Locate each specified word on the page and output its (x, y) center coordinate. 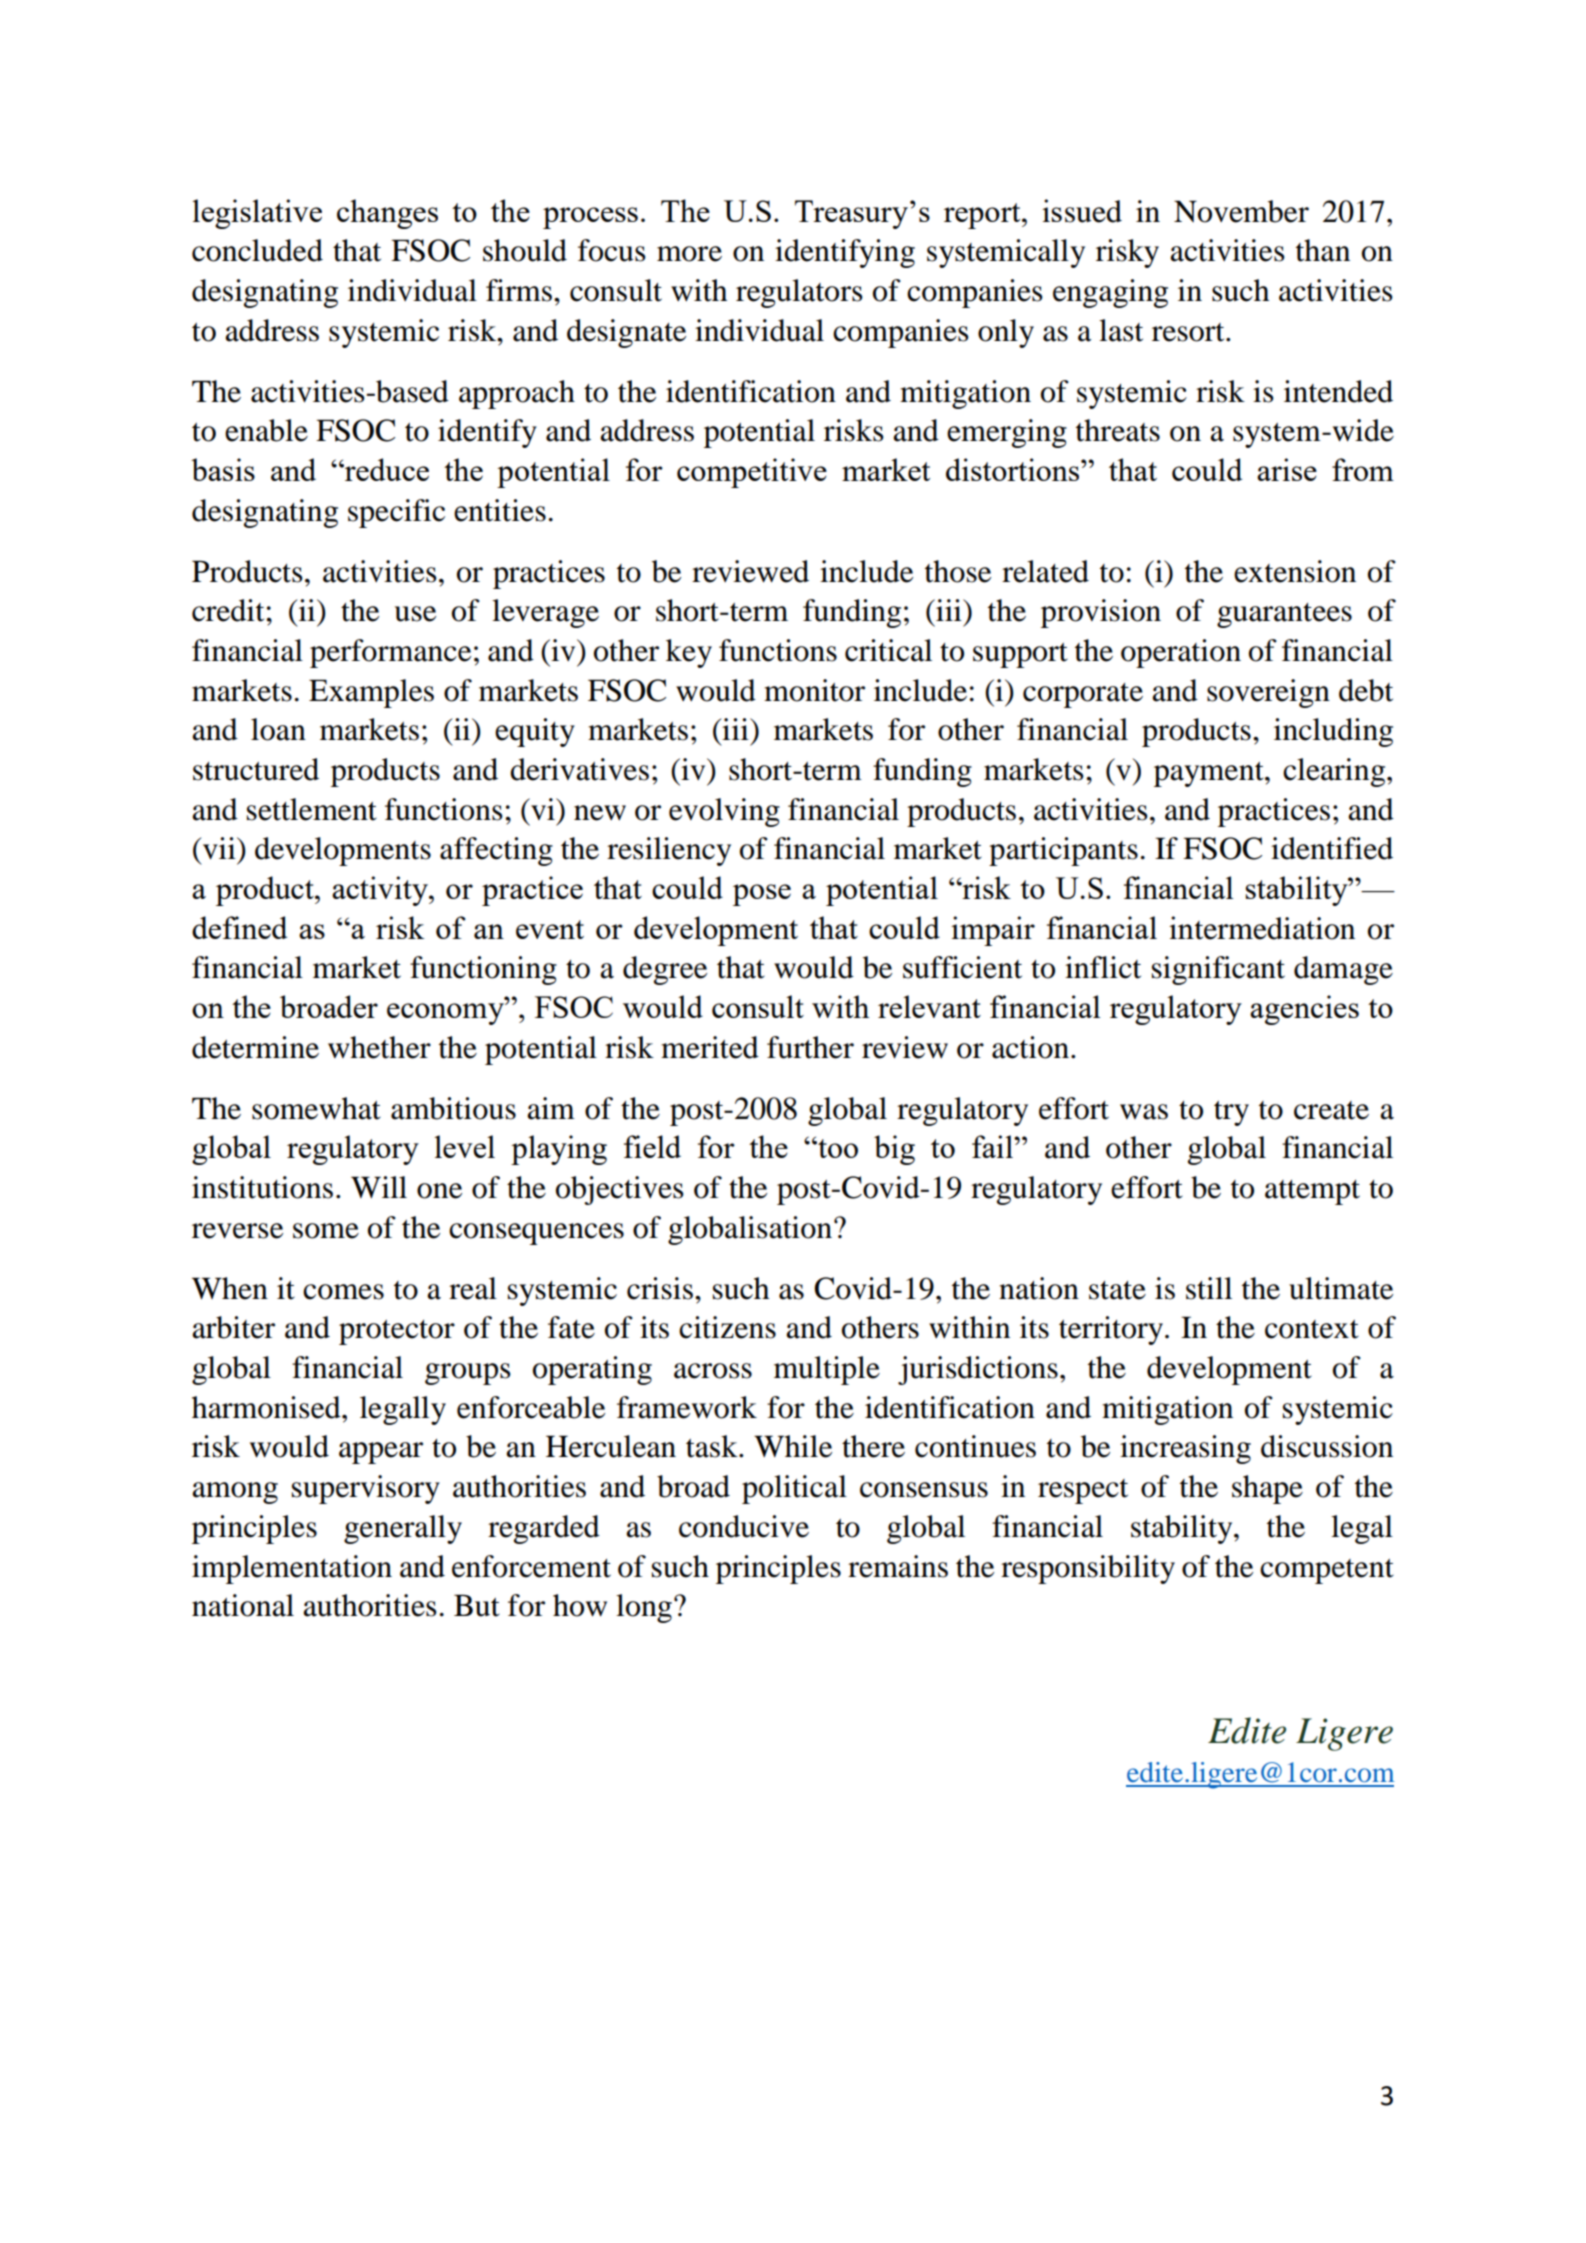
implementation (292, 1569)
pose (762, 895)
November (1241, 211)
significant (1218, 970)
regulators (799, 293)
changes (387, 214)
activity (381, 891)
